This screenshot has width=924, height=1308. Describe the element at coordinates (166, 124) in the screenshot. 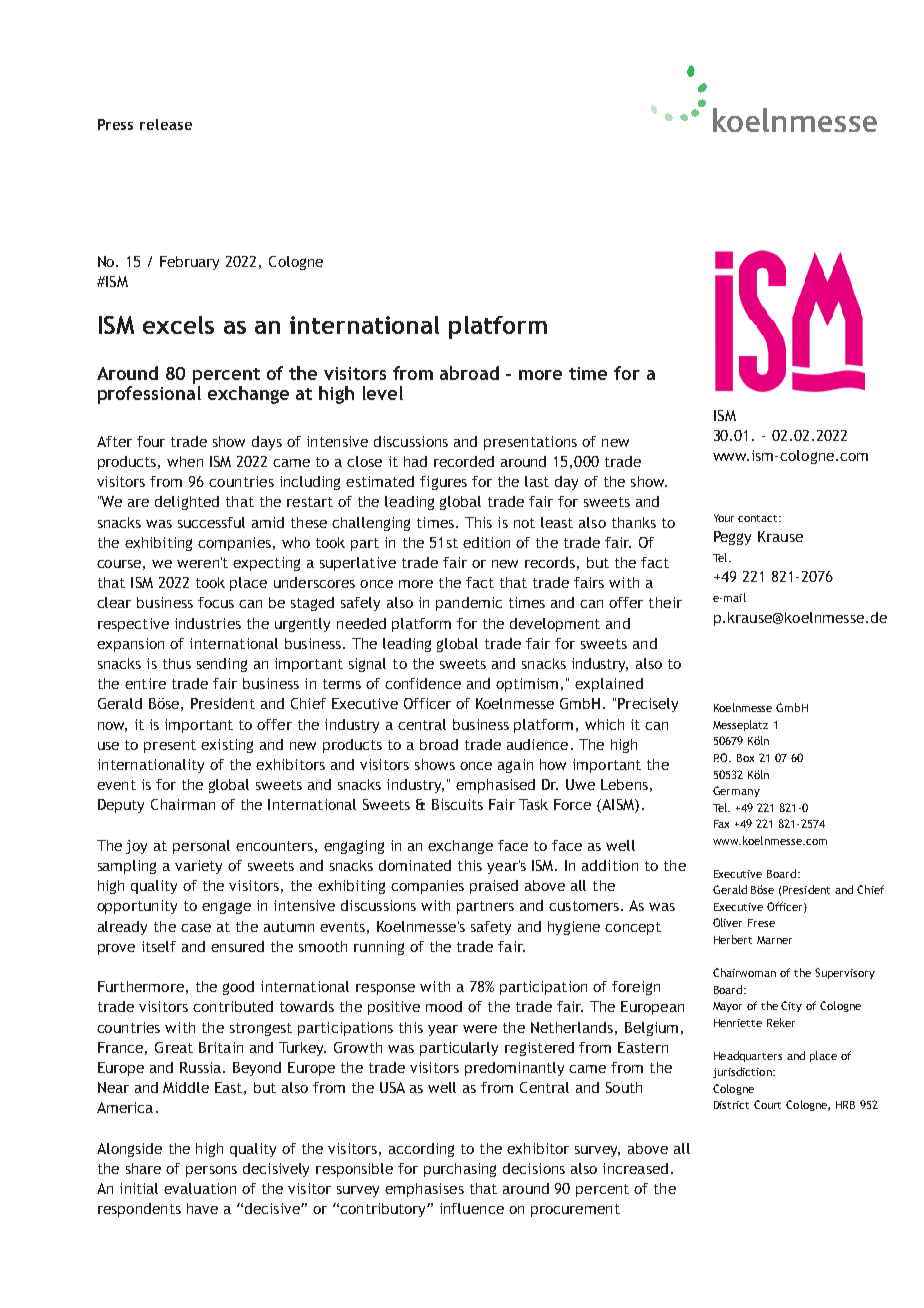

I see `release` at that location.
